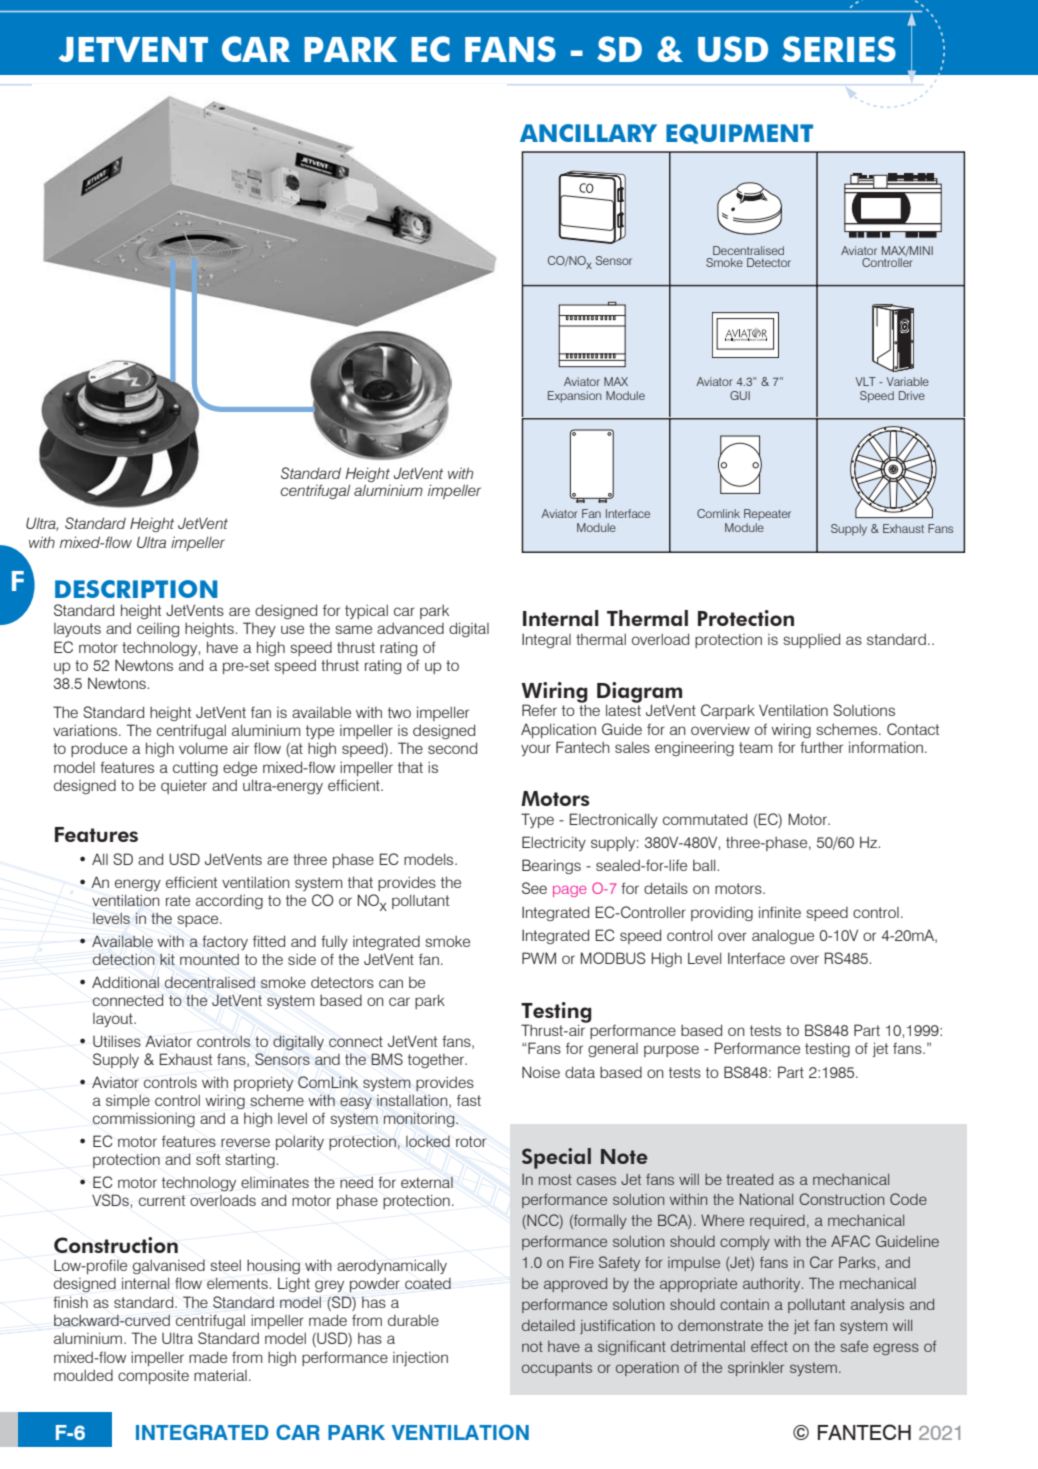  I want to click on effect, so click(769, 1346).
